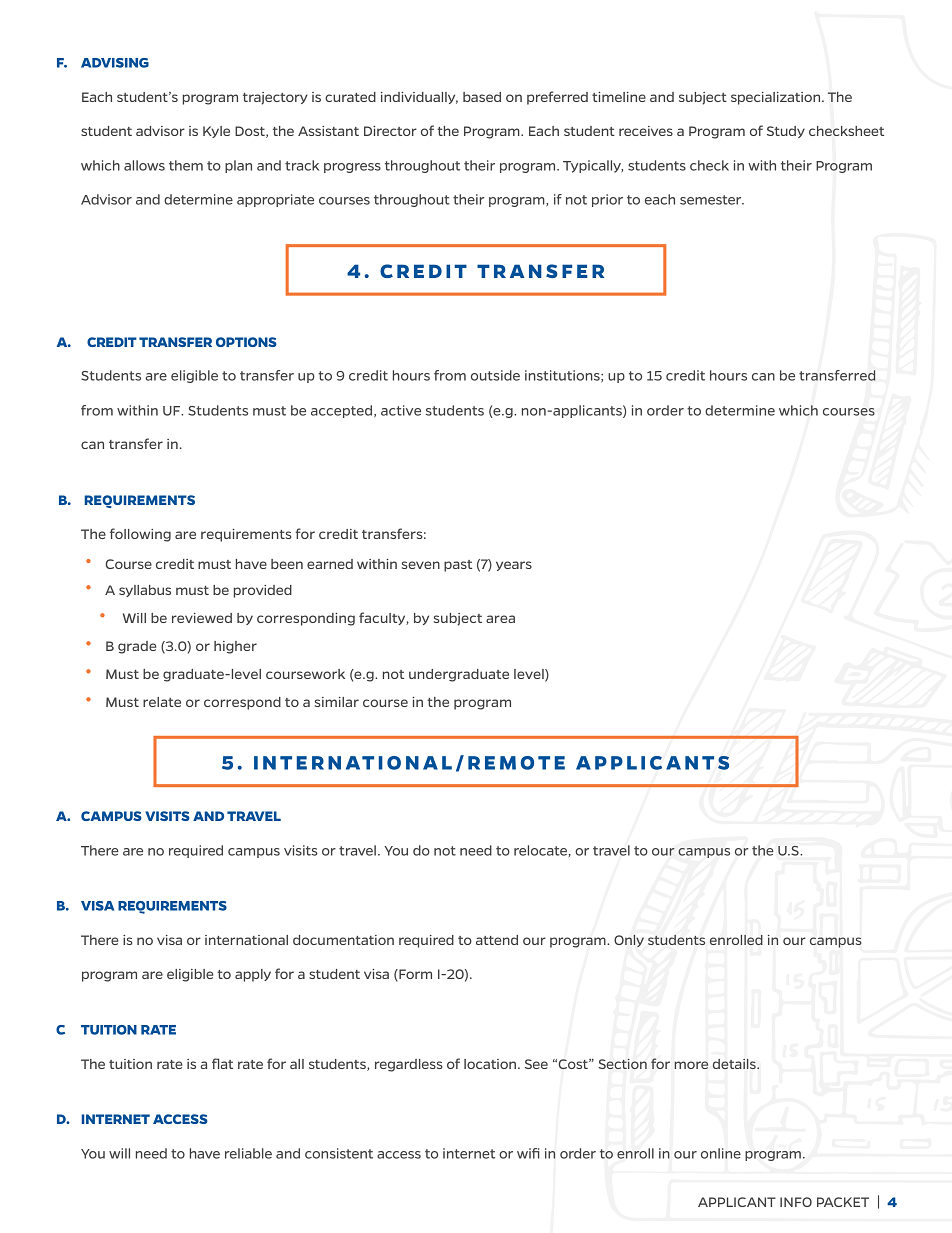  Describe the element at coordinates (162, 702) in the page. I see `relate` at that location.
